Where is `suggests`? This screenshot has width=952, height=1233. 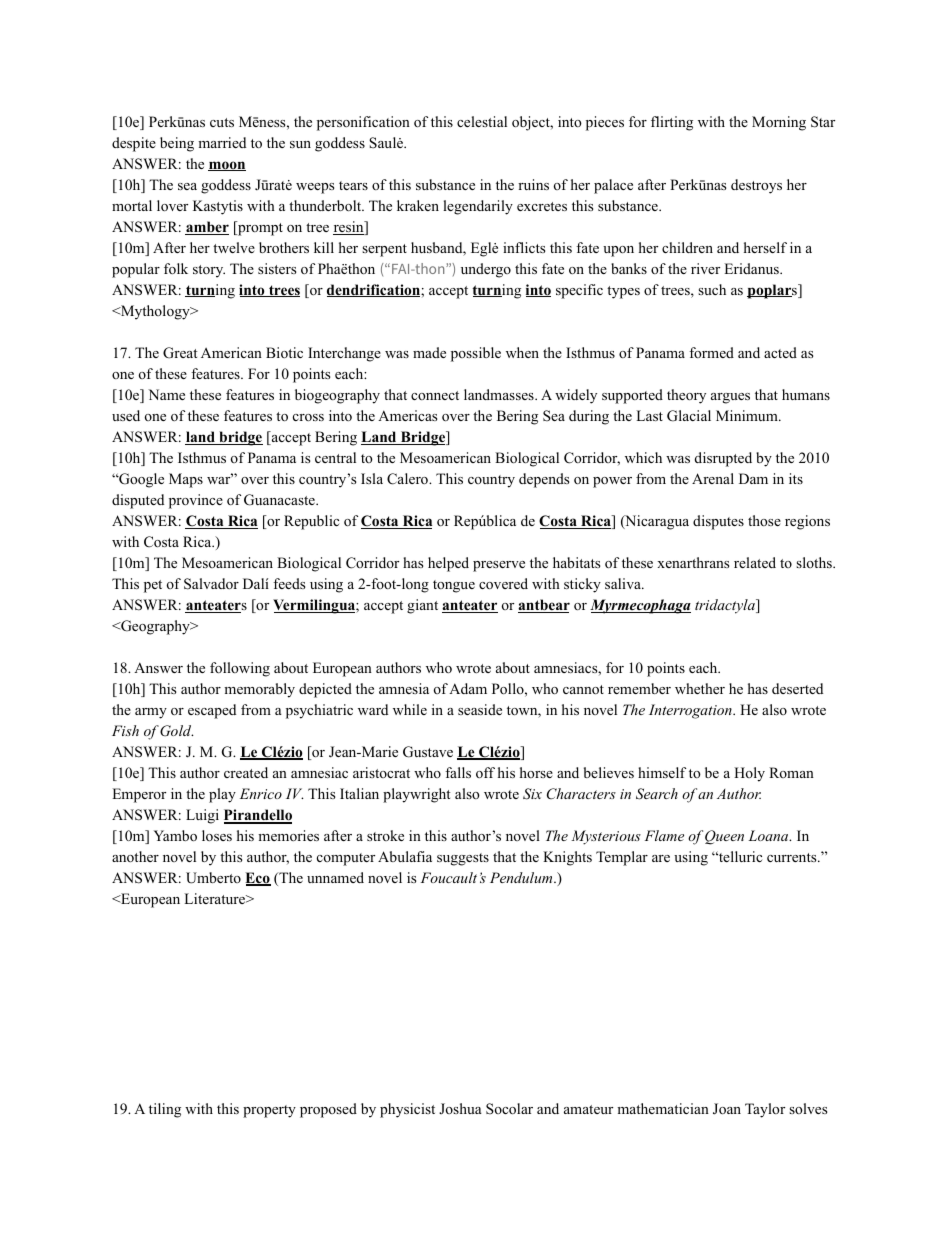 suggests is located at coordinates (463, 859).
